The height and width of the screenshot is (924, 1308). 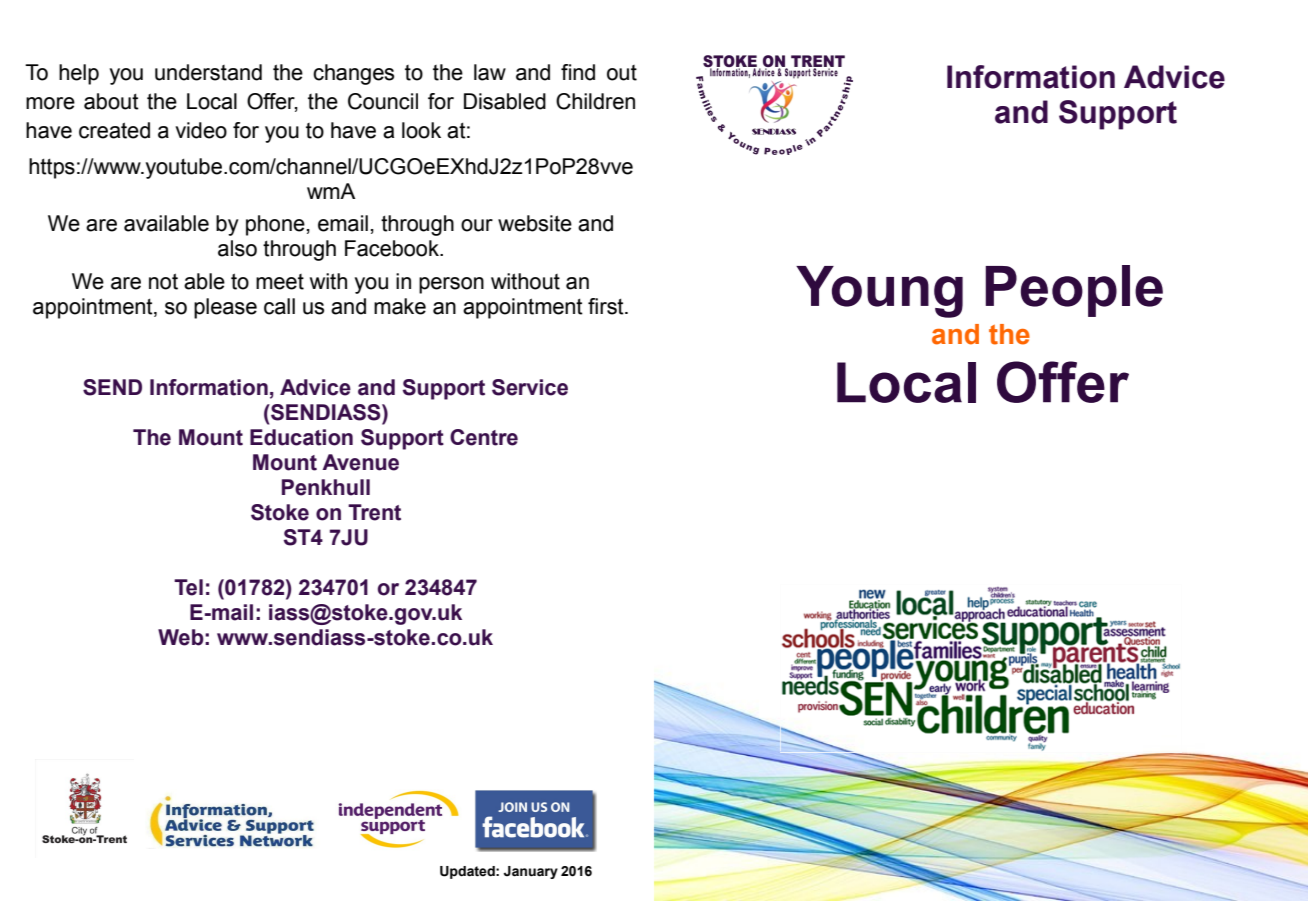 I want to click on Children, so click(x=595, y=101).
